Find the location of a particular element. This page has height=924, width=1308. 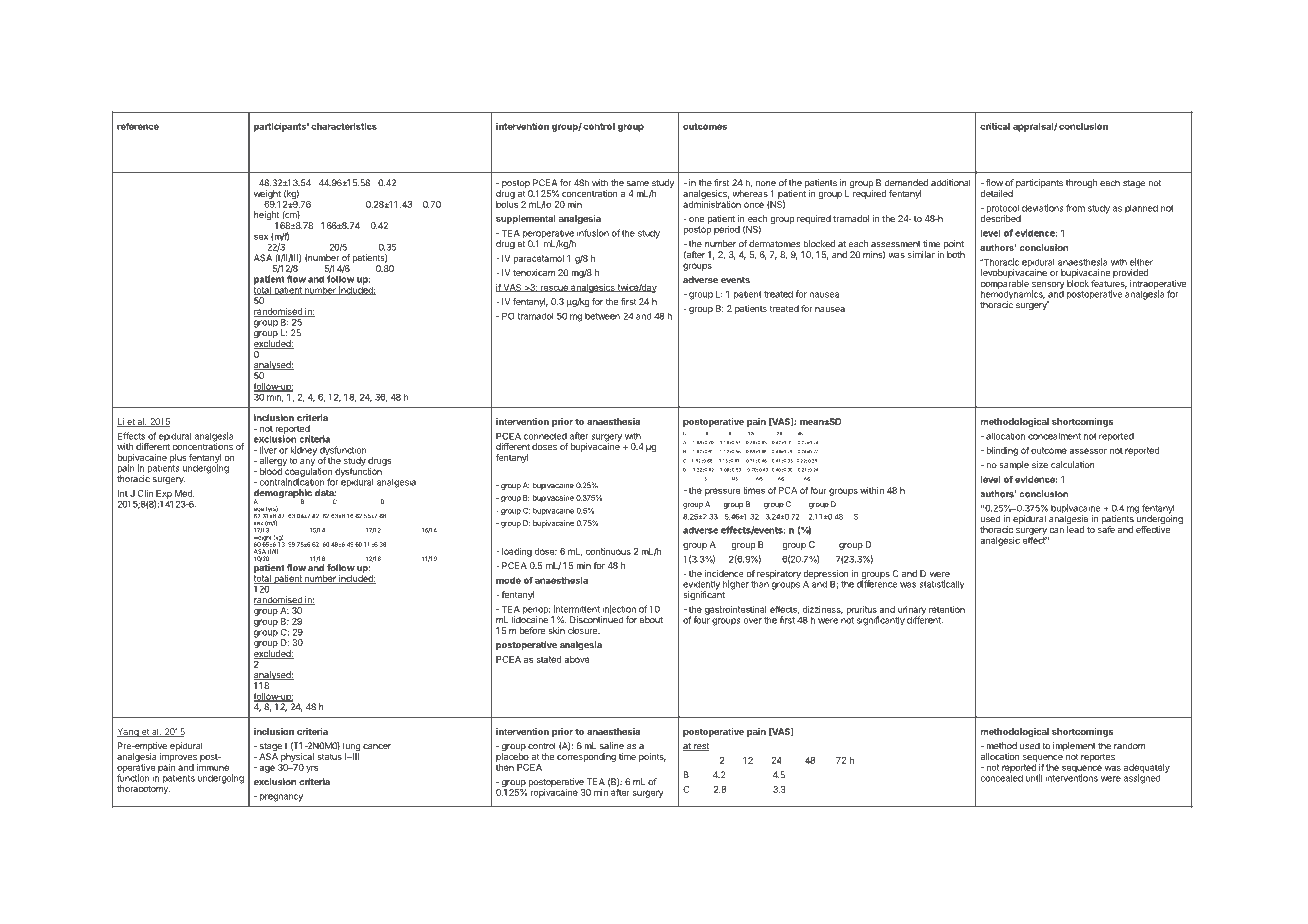

between is located at coordinates (602, 316).
